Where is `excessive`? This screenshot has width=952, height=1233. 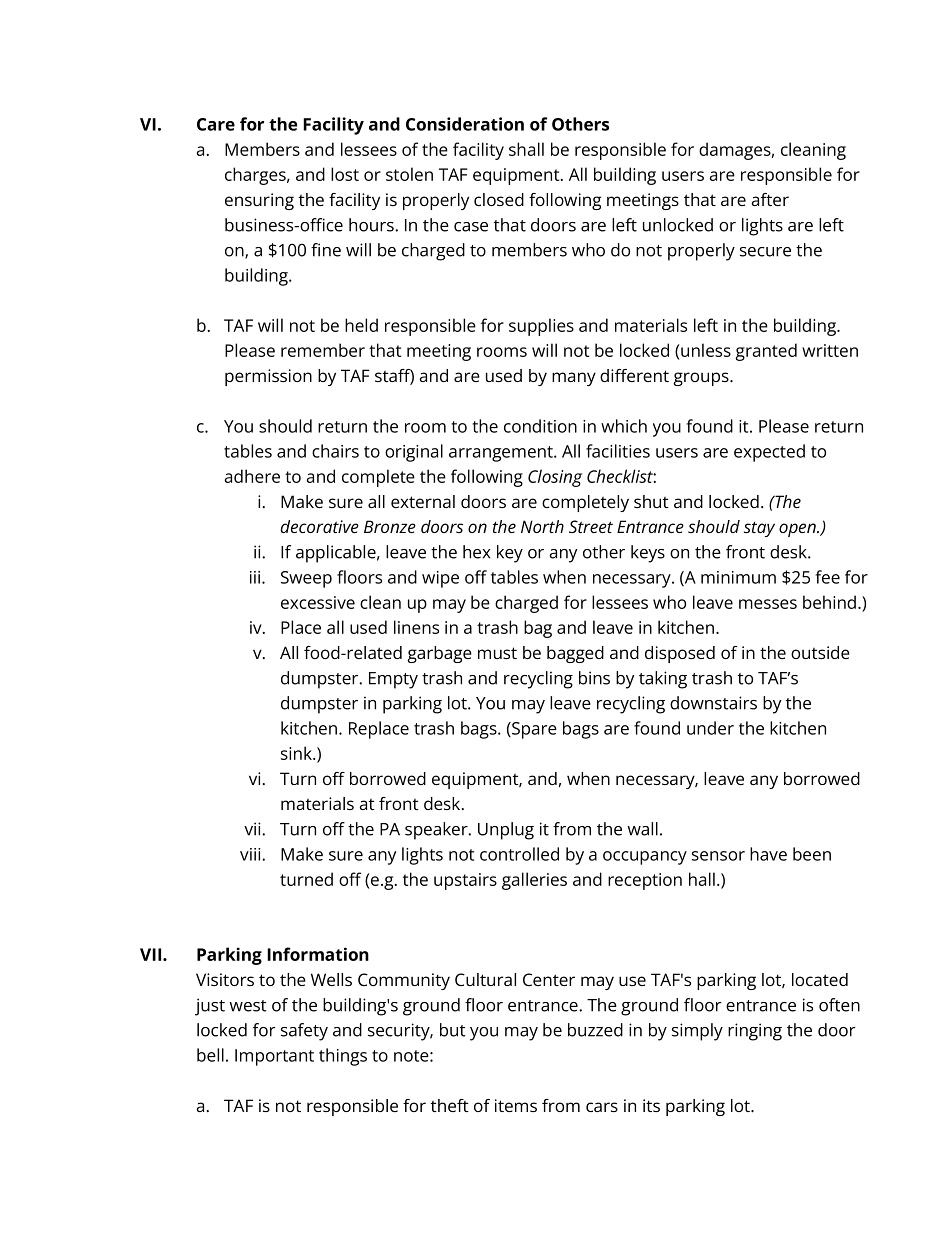
excessive is located at coordinates (318, 602).
